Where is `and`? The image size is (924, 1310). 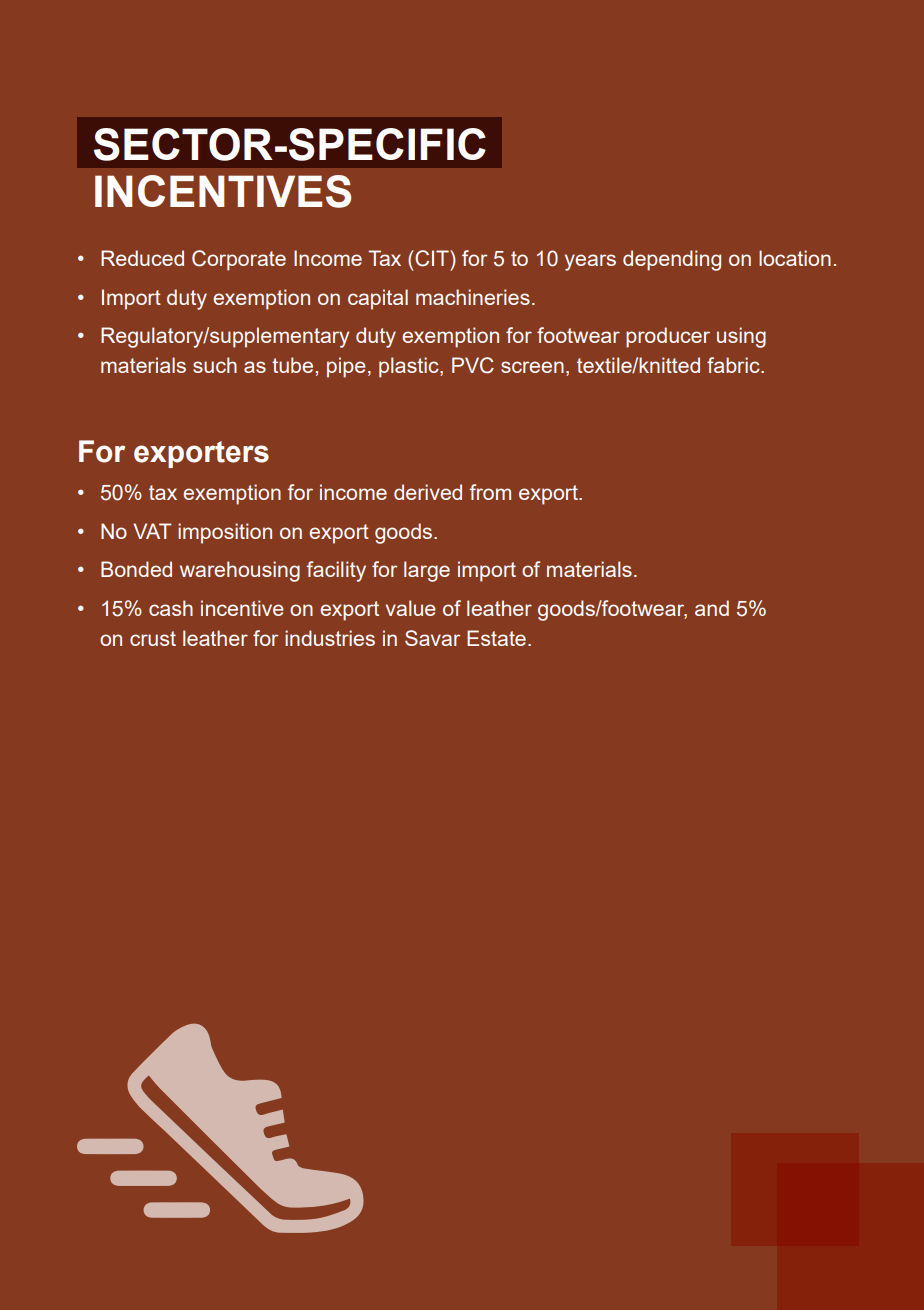 and is located at coordinates (712, 608).
